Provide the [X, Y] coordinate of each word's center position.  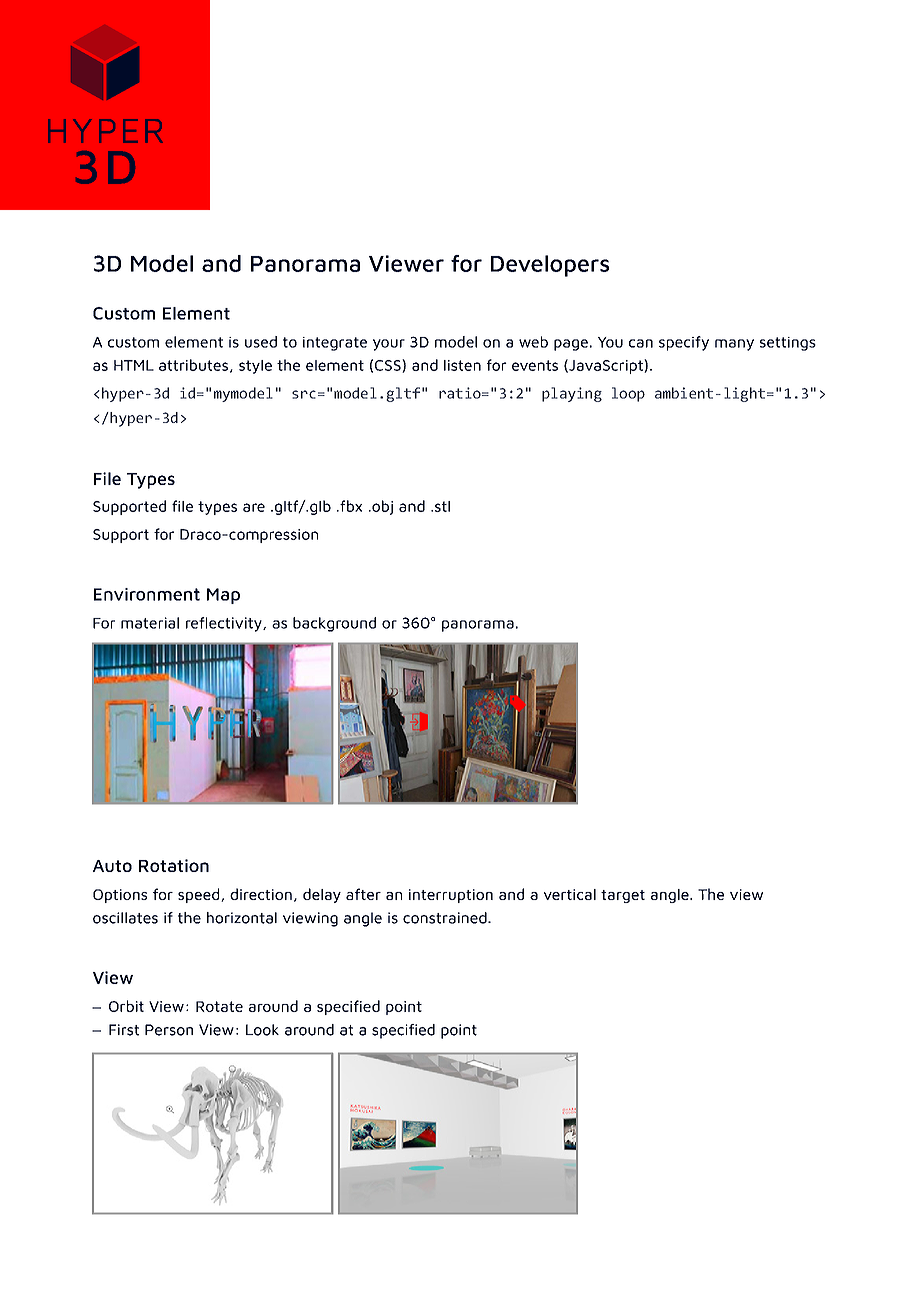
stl [442, 506]
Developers [550, 266]
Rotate [219, 1006]
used [261, 342]
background [334, 624]
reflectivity [225, 624]
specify [684, 343]
